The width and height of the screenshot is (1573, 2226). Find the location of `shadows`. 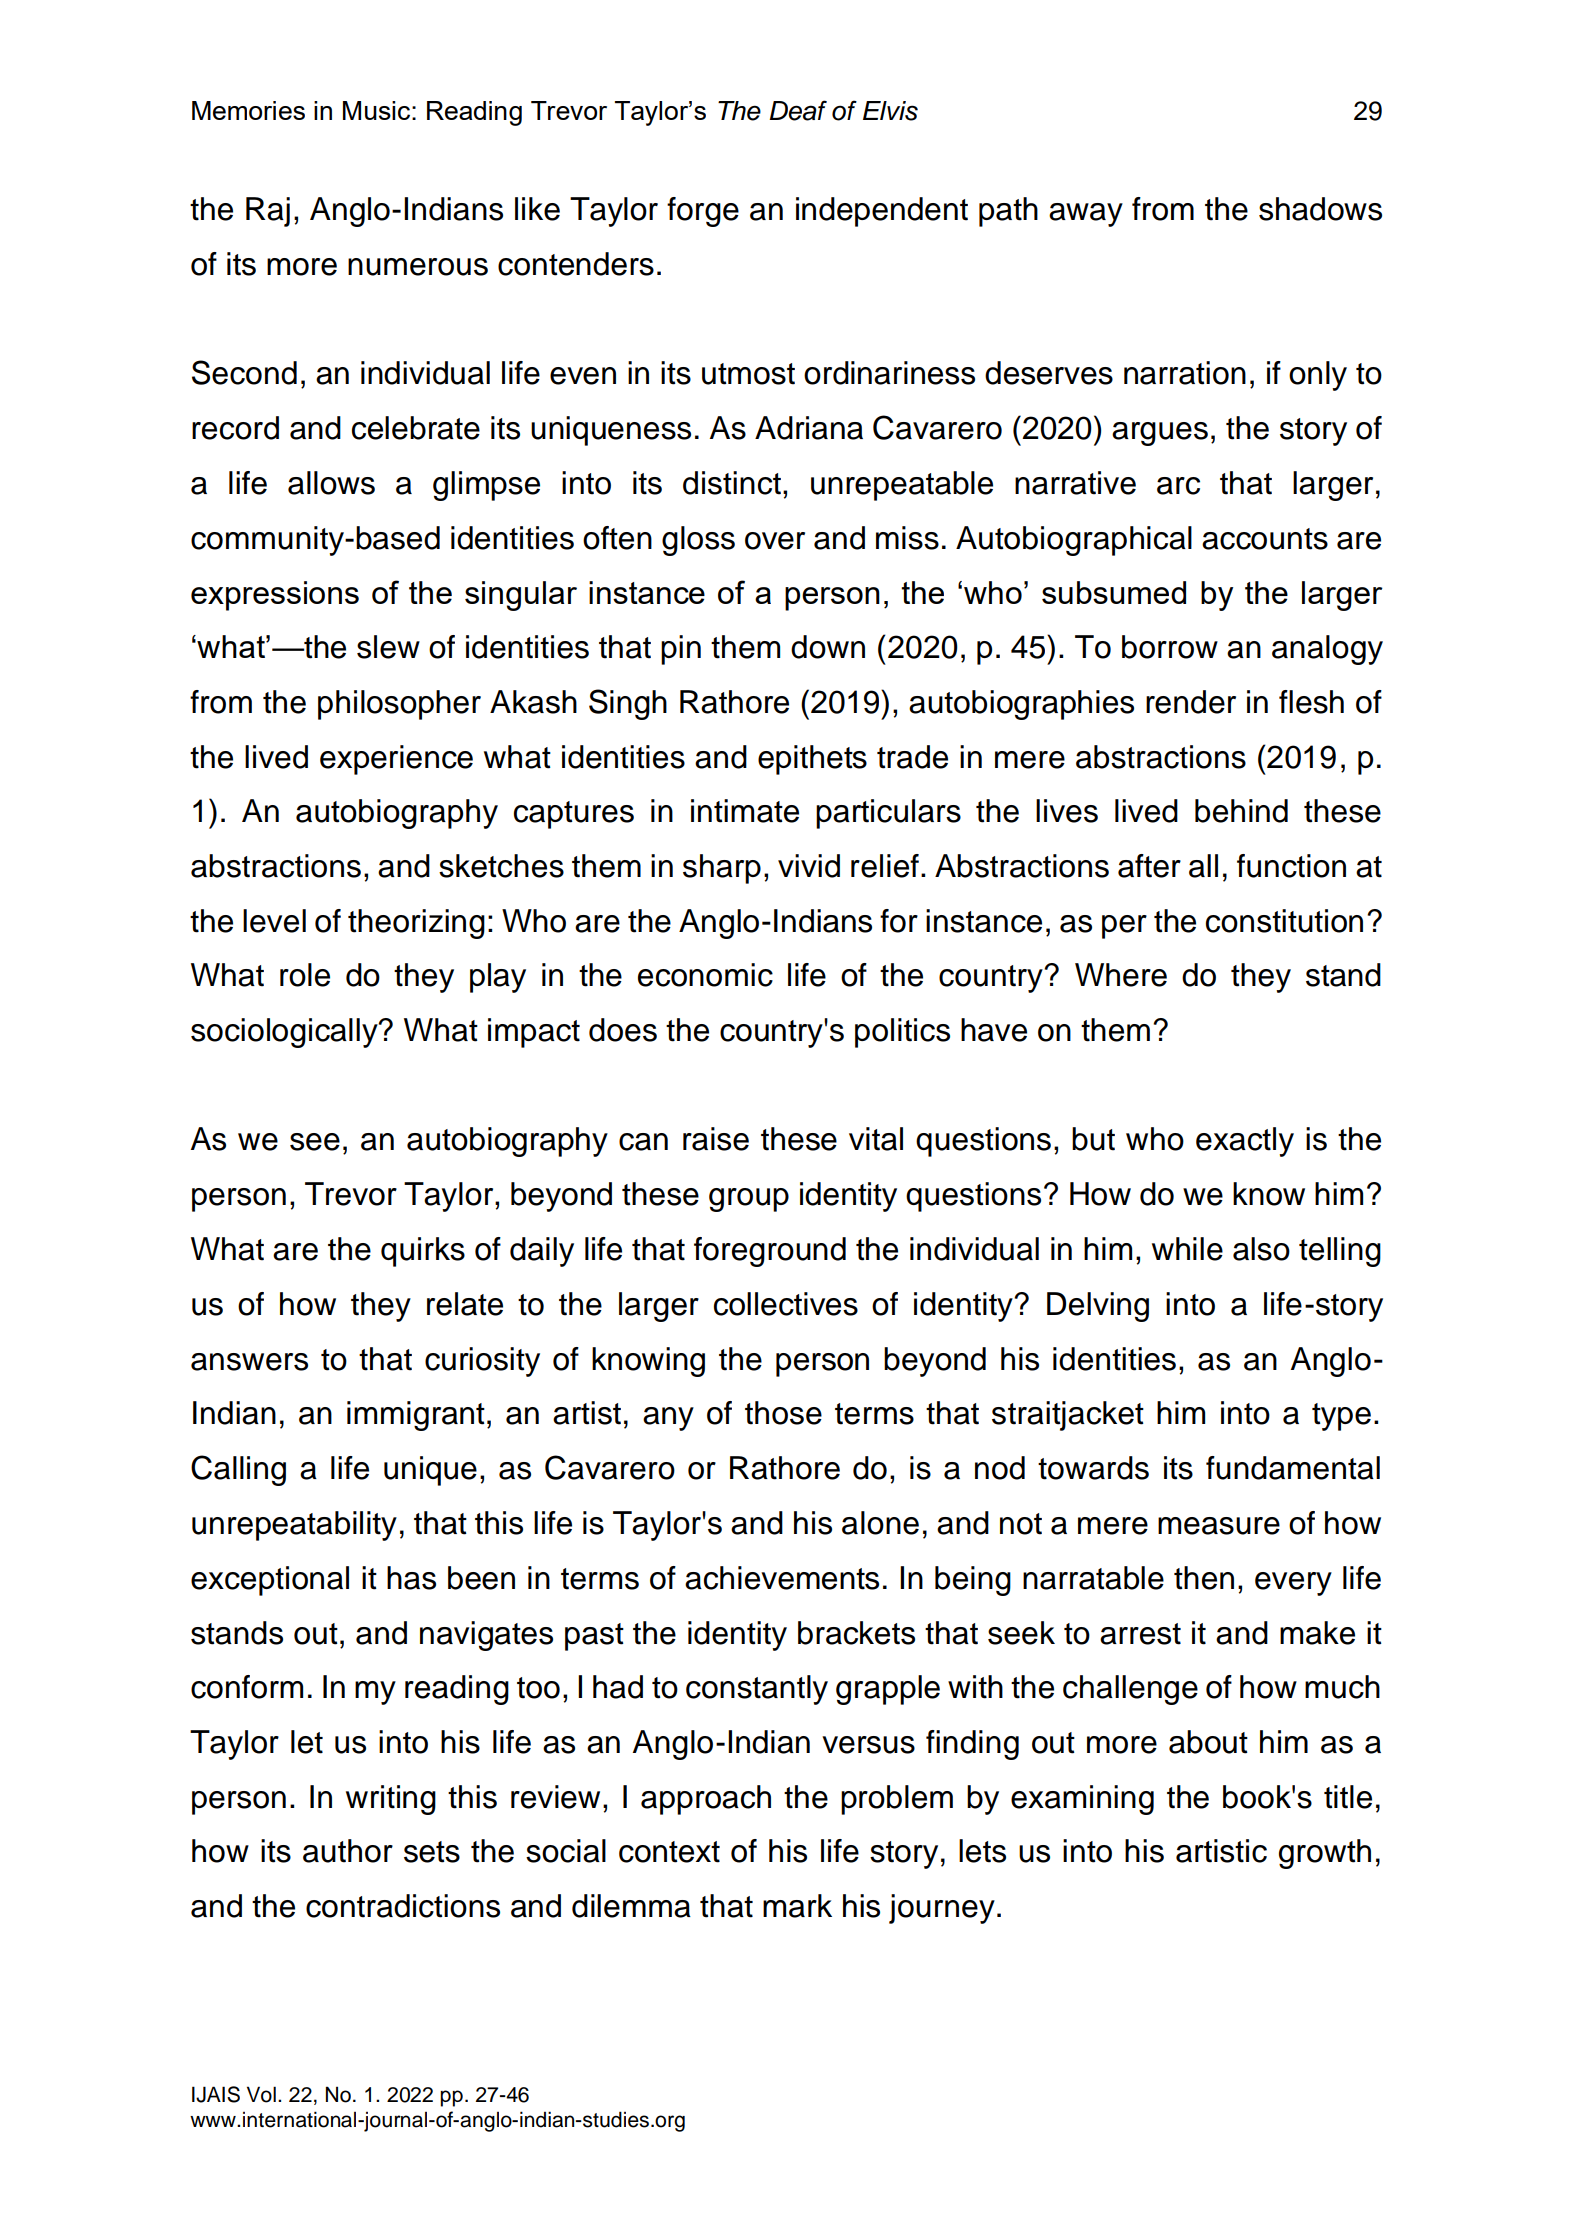

shadows is located at coordinates (1320, 209).
